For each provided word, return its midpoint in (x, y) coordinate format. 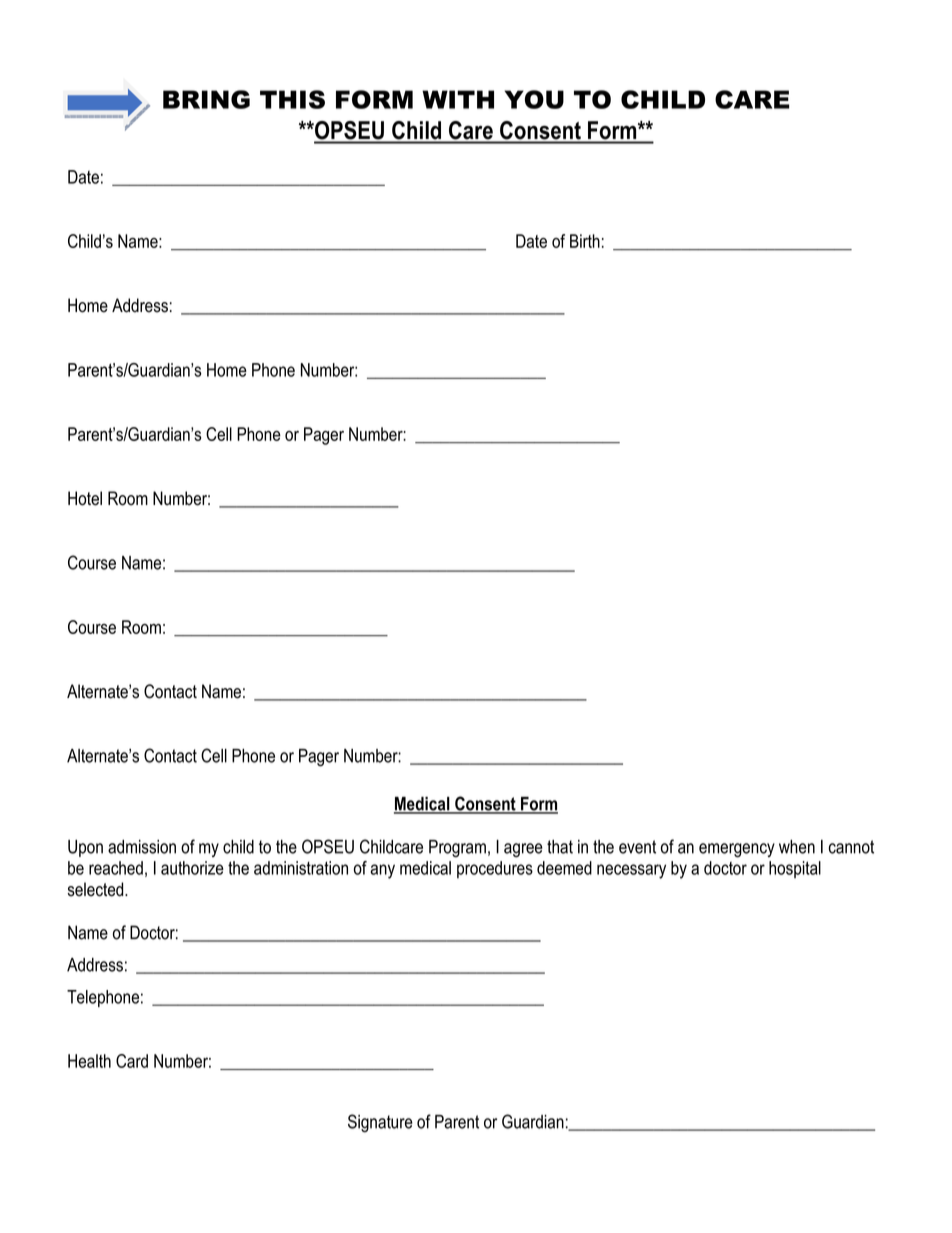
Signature (380, 1123)
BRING (206, 99)
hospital (795, 869)
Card (132, 1061)
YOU (534, 99)
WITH (458, 99)
